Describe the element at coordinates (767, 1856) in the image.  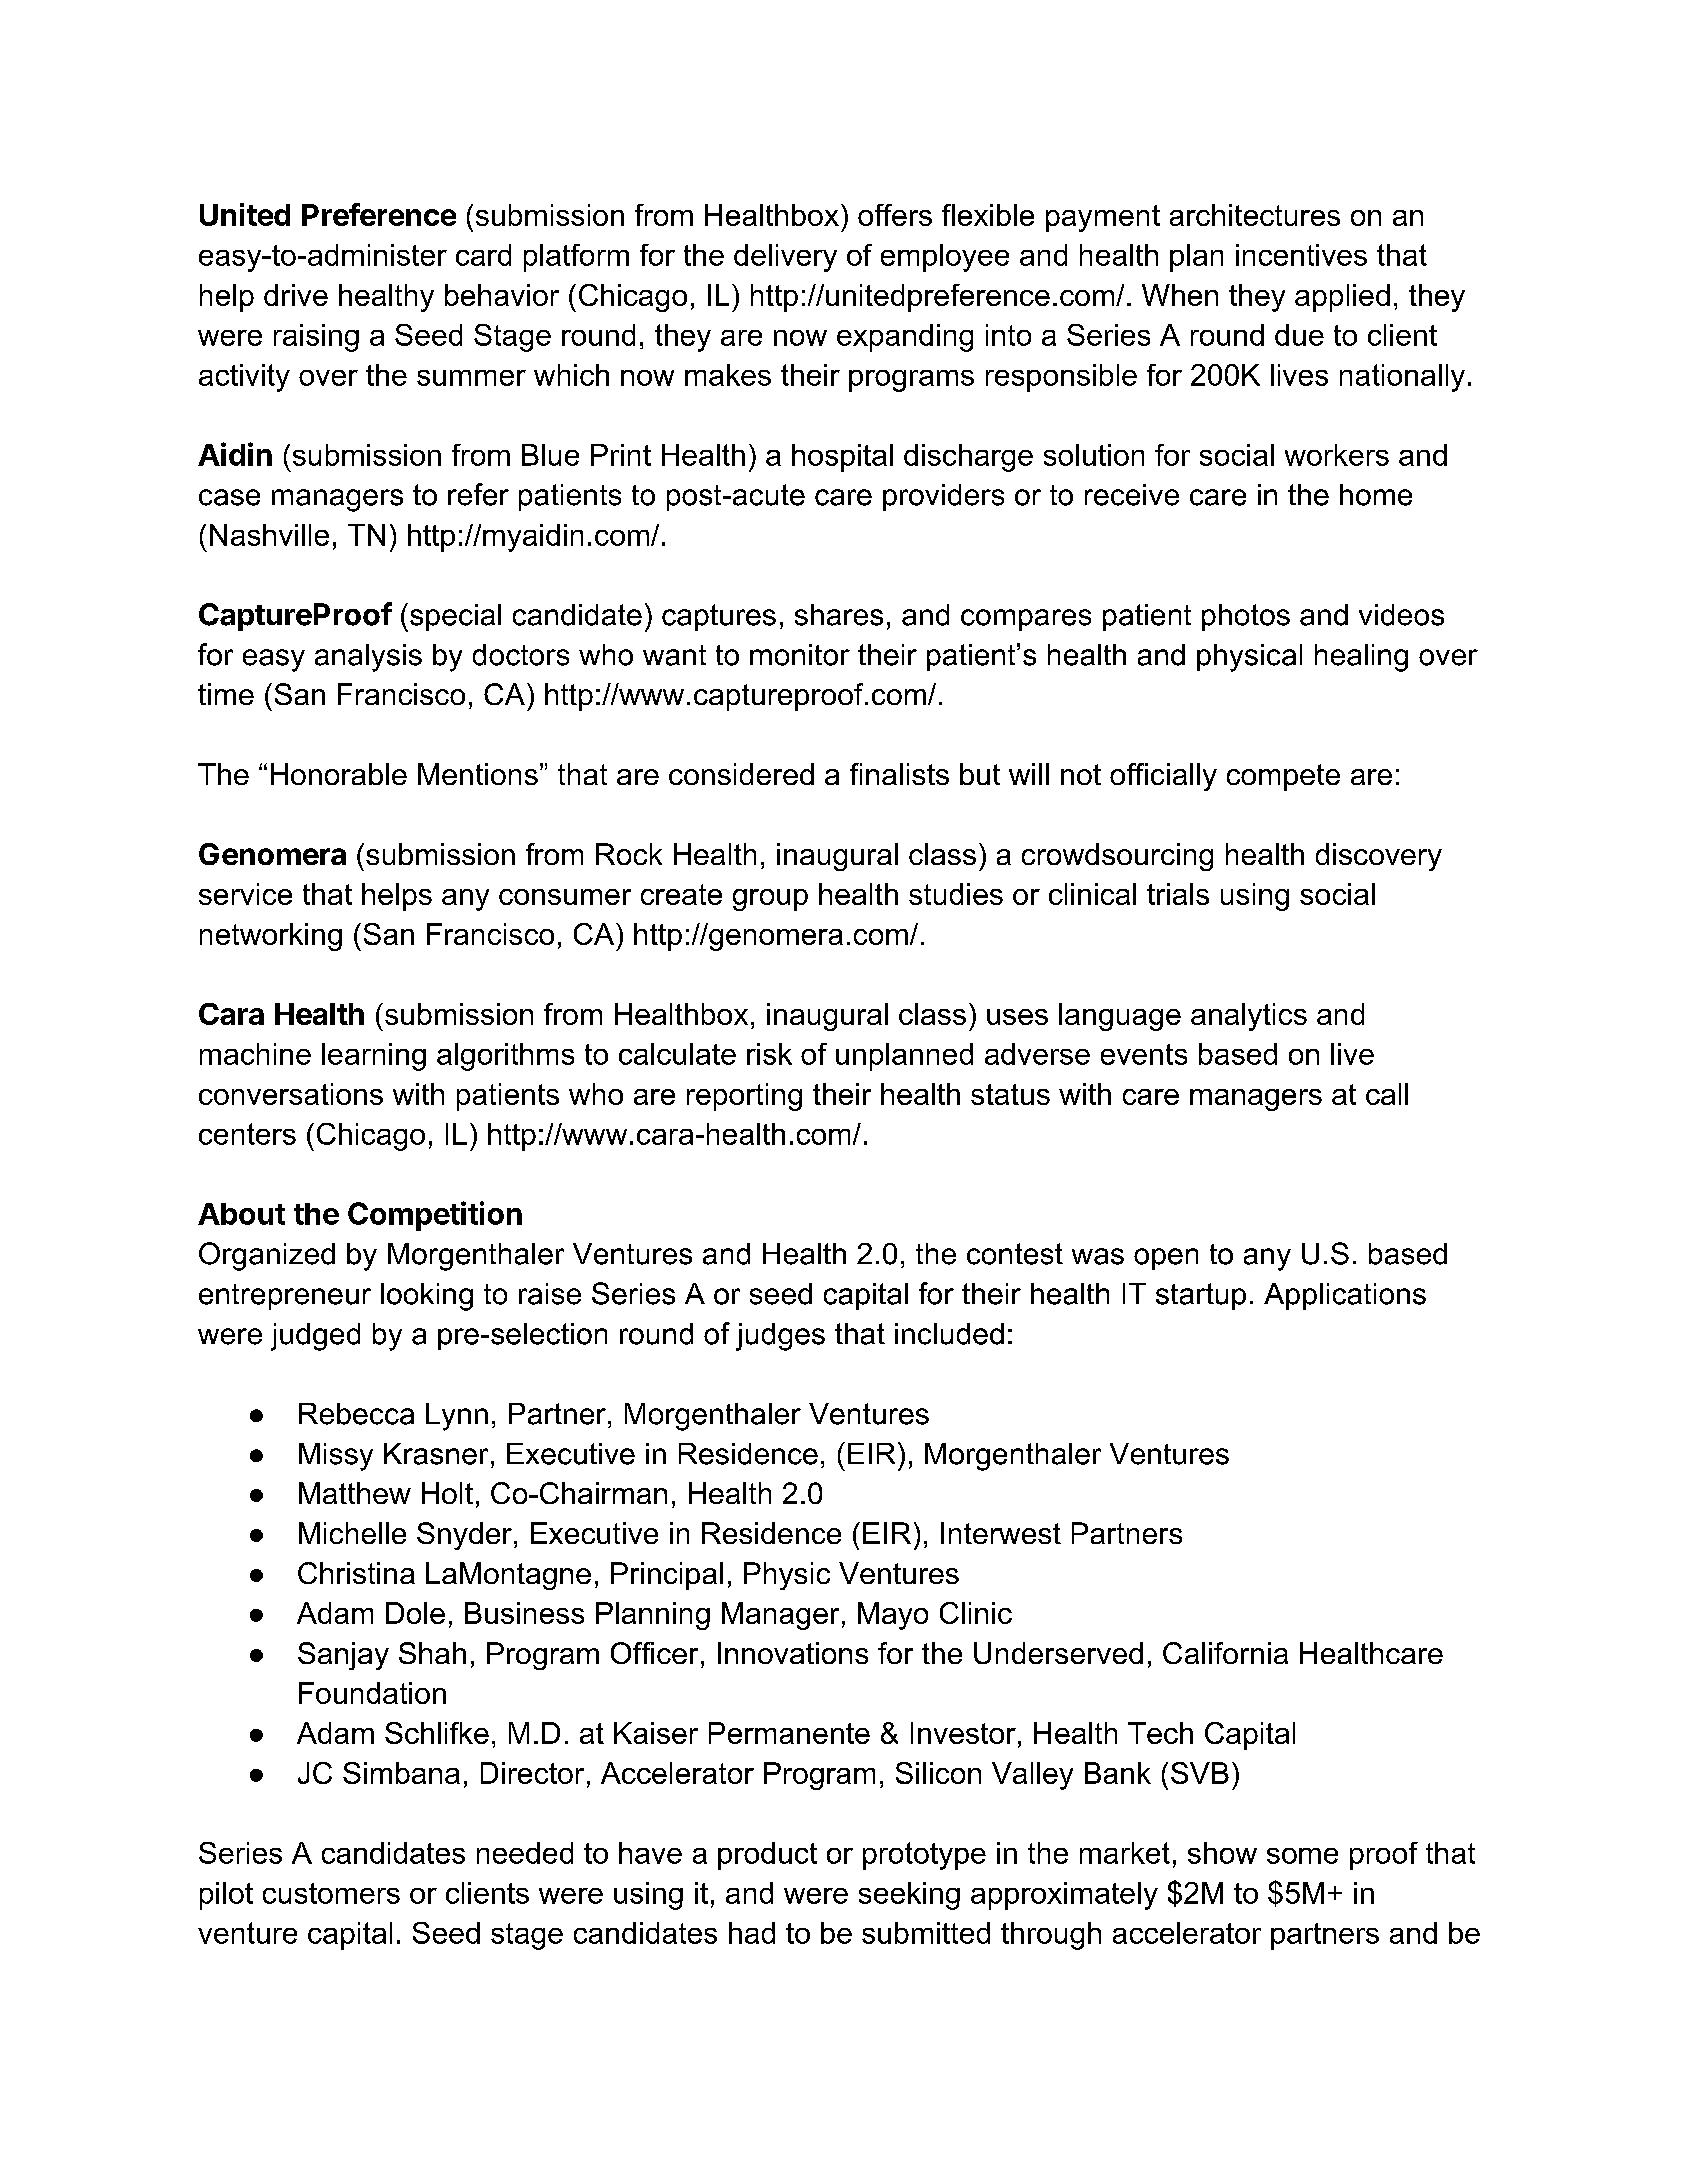
I see `product` at that location.
